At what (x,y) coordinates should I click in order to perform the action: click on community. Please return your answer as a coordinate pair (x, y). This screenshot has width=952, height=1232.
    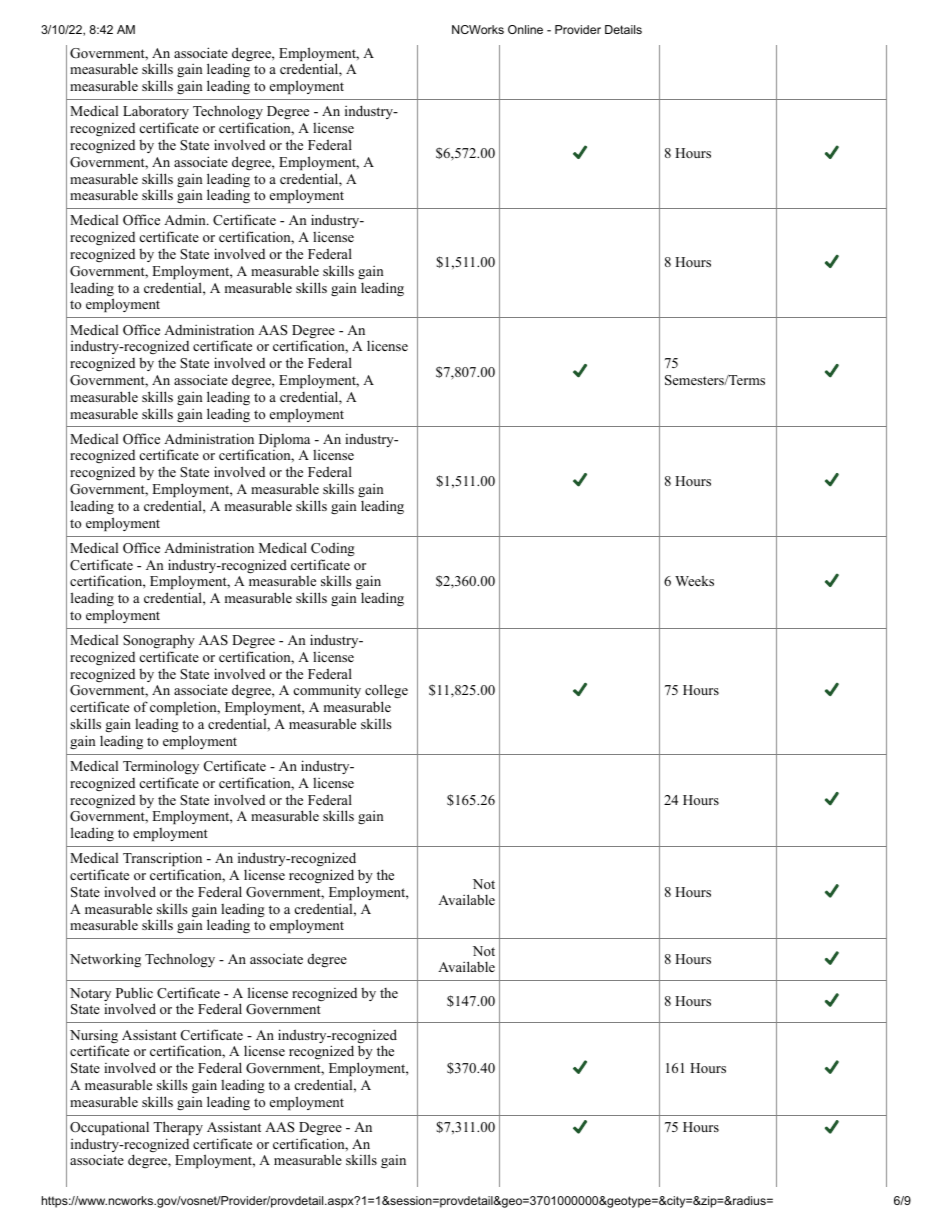
    Looking at the image, I should click on (327, 691).
